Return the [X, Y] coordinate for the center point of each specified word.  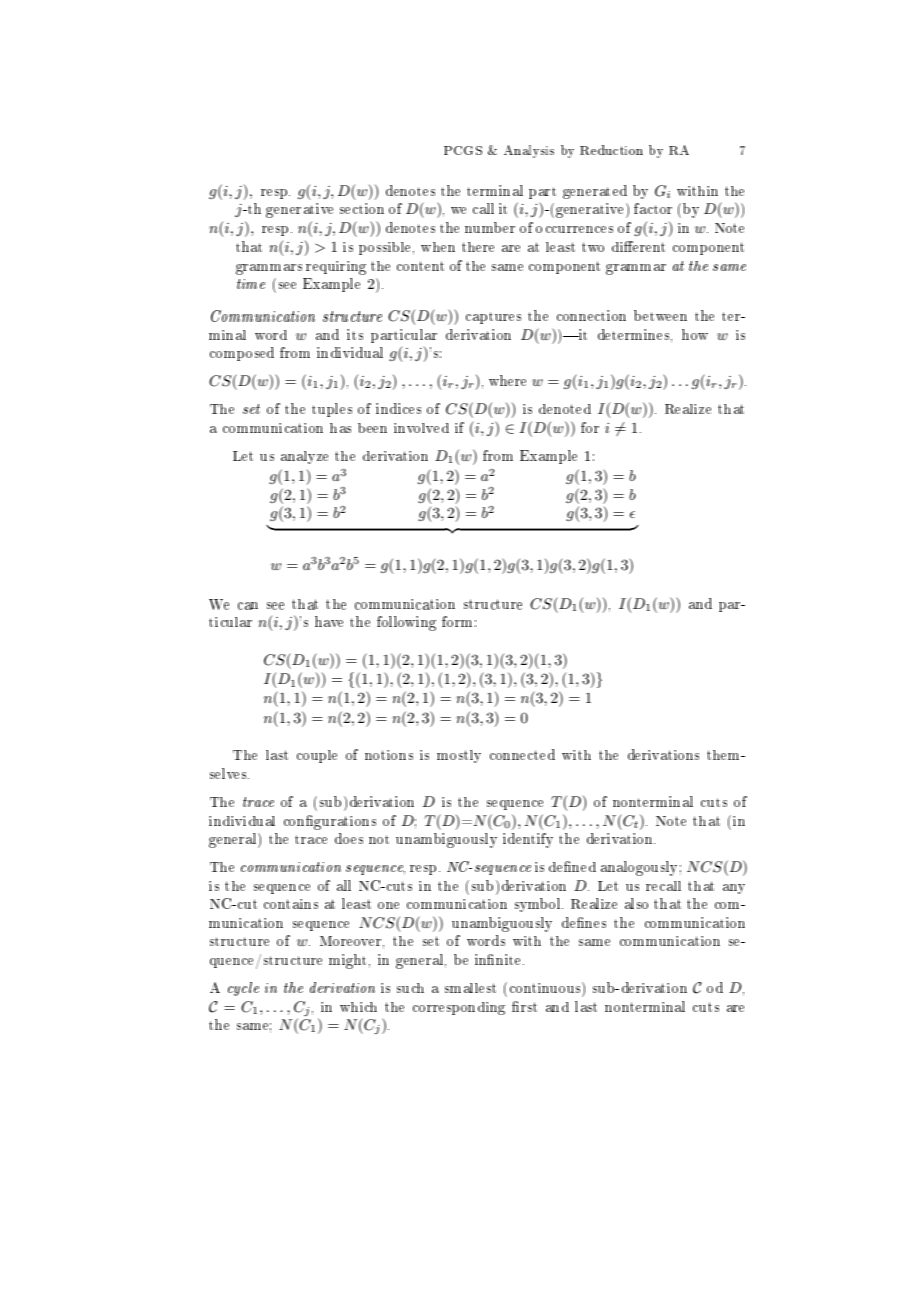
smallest [470, 988]
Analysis [529, 151]
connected [522, 754]
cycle [243, 989]
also [636, 903]
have [329, 621]
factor [653, 208]
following [406, 623]
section [362, 208]
